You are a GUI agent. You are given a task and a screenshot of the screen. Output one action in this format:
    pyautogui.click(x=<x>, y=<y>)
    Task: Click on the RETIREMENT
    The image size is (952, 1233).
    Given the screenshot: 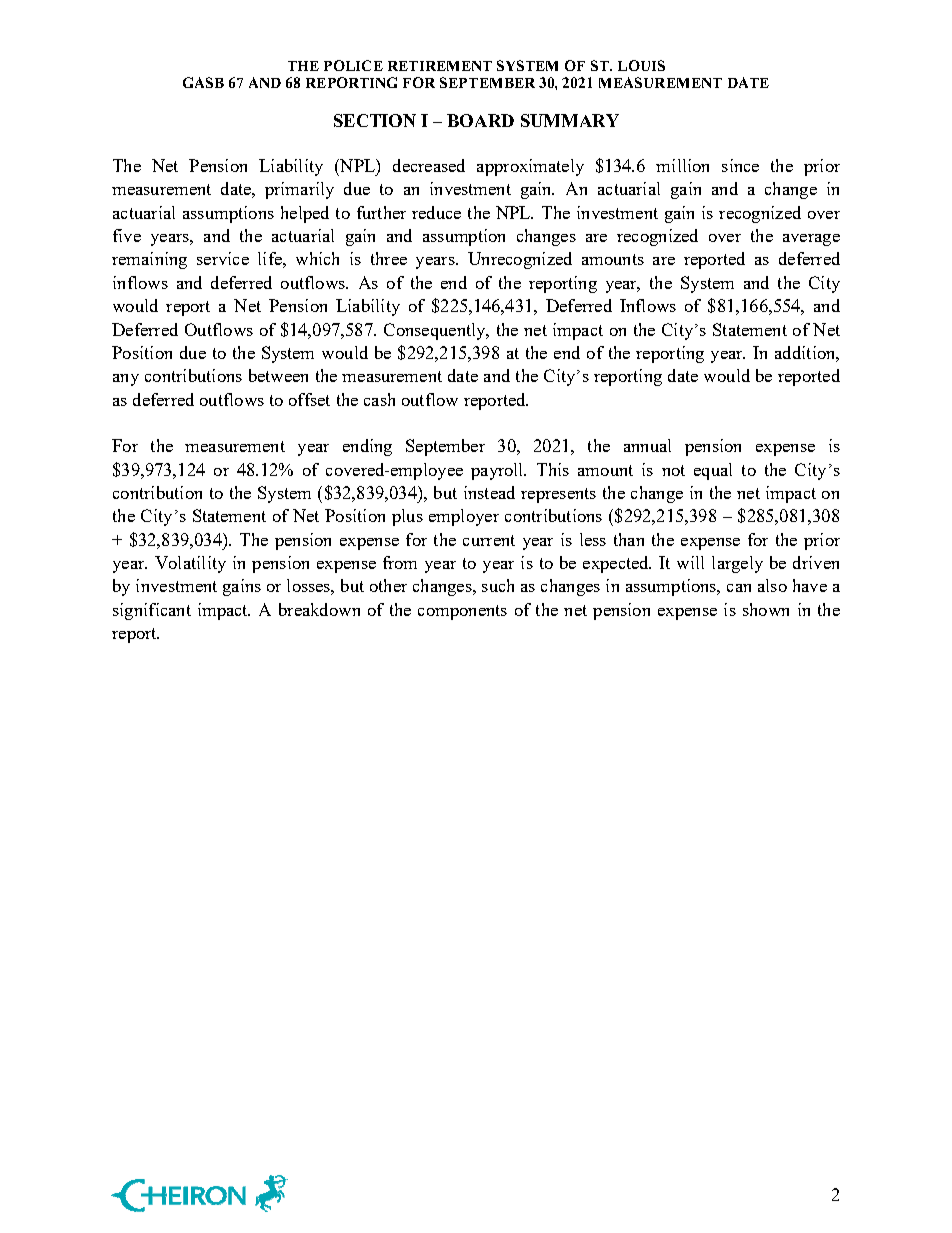 What is the action you would take?
    pyautogui.click(x=440, y=66)
